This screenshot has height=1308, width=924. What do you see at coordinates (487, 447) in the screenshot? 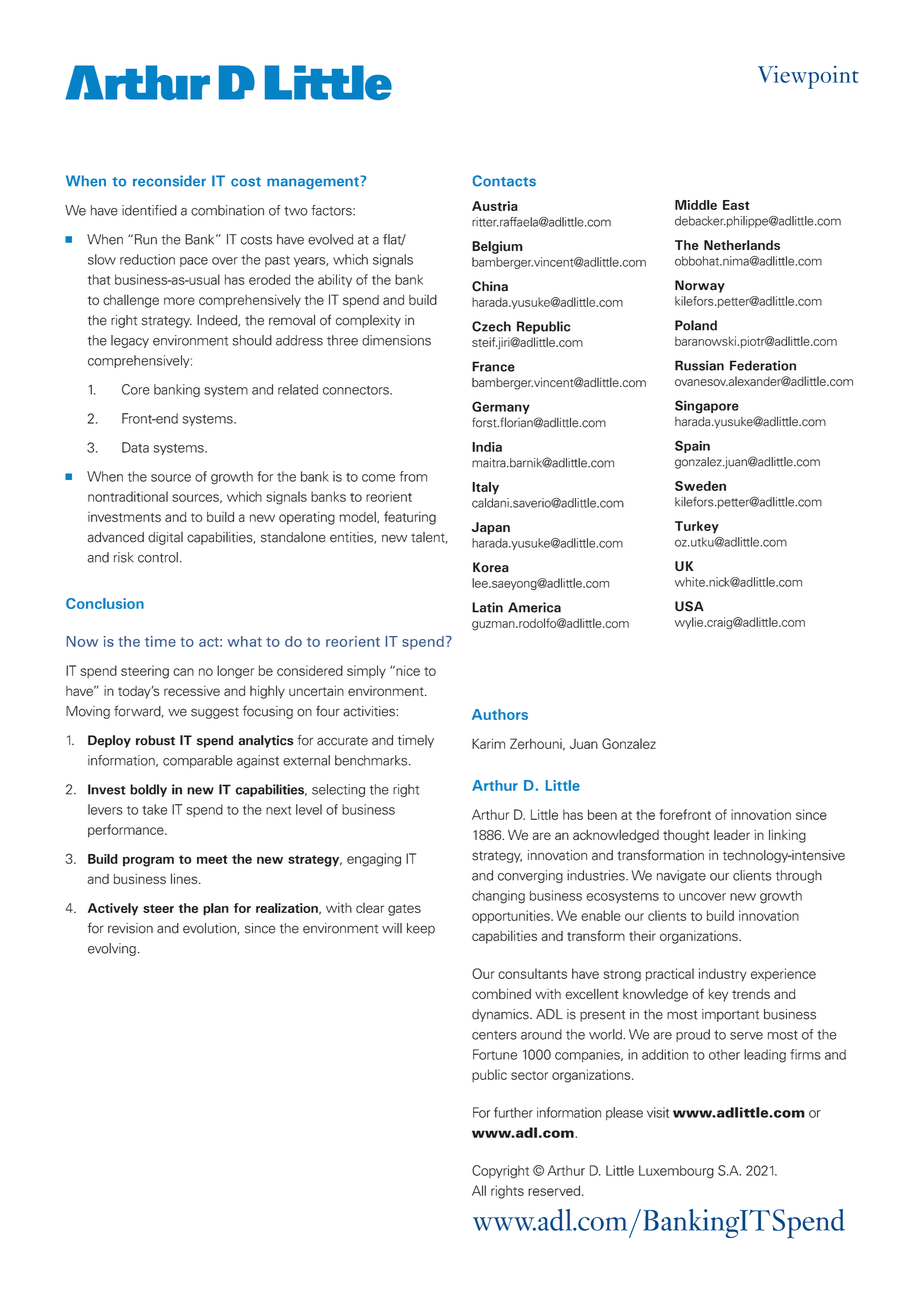
I see `India` at bounding box center [487, 447].
